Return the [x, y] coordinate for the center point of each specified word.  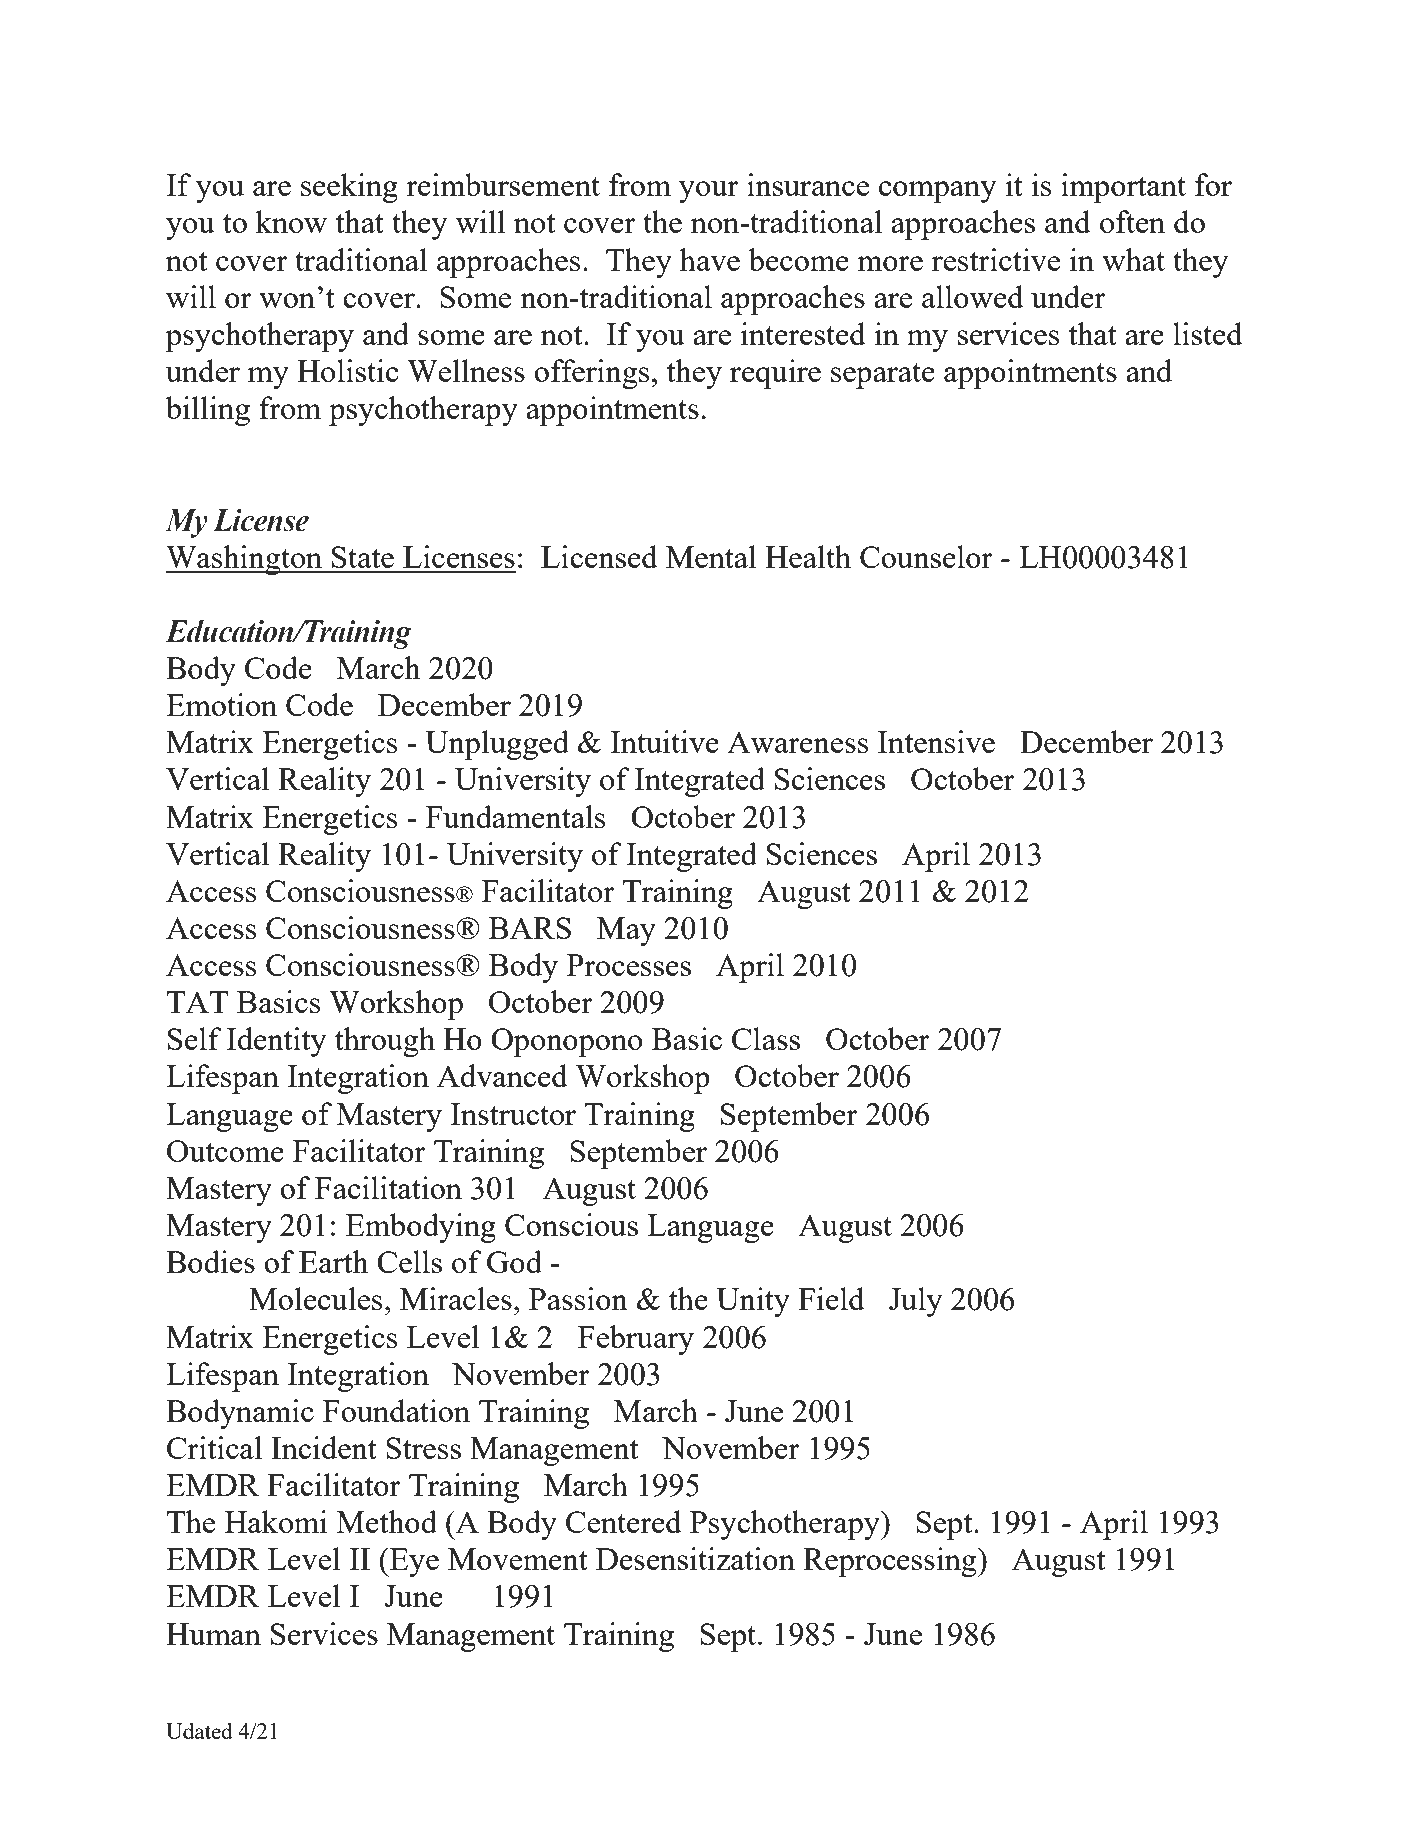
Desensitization [695, 1558]
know [291, 221]
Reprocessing [891, 1562]
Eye [413, 1562]
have [710, 259]
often [1132, 221]
